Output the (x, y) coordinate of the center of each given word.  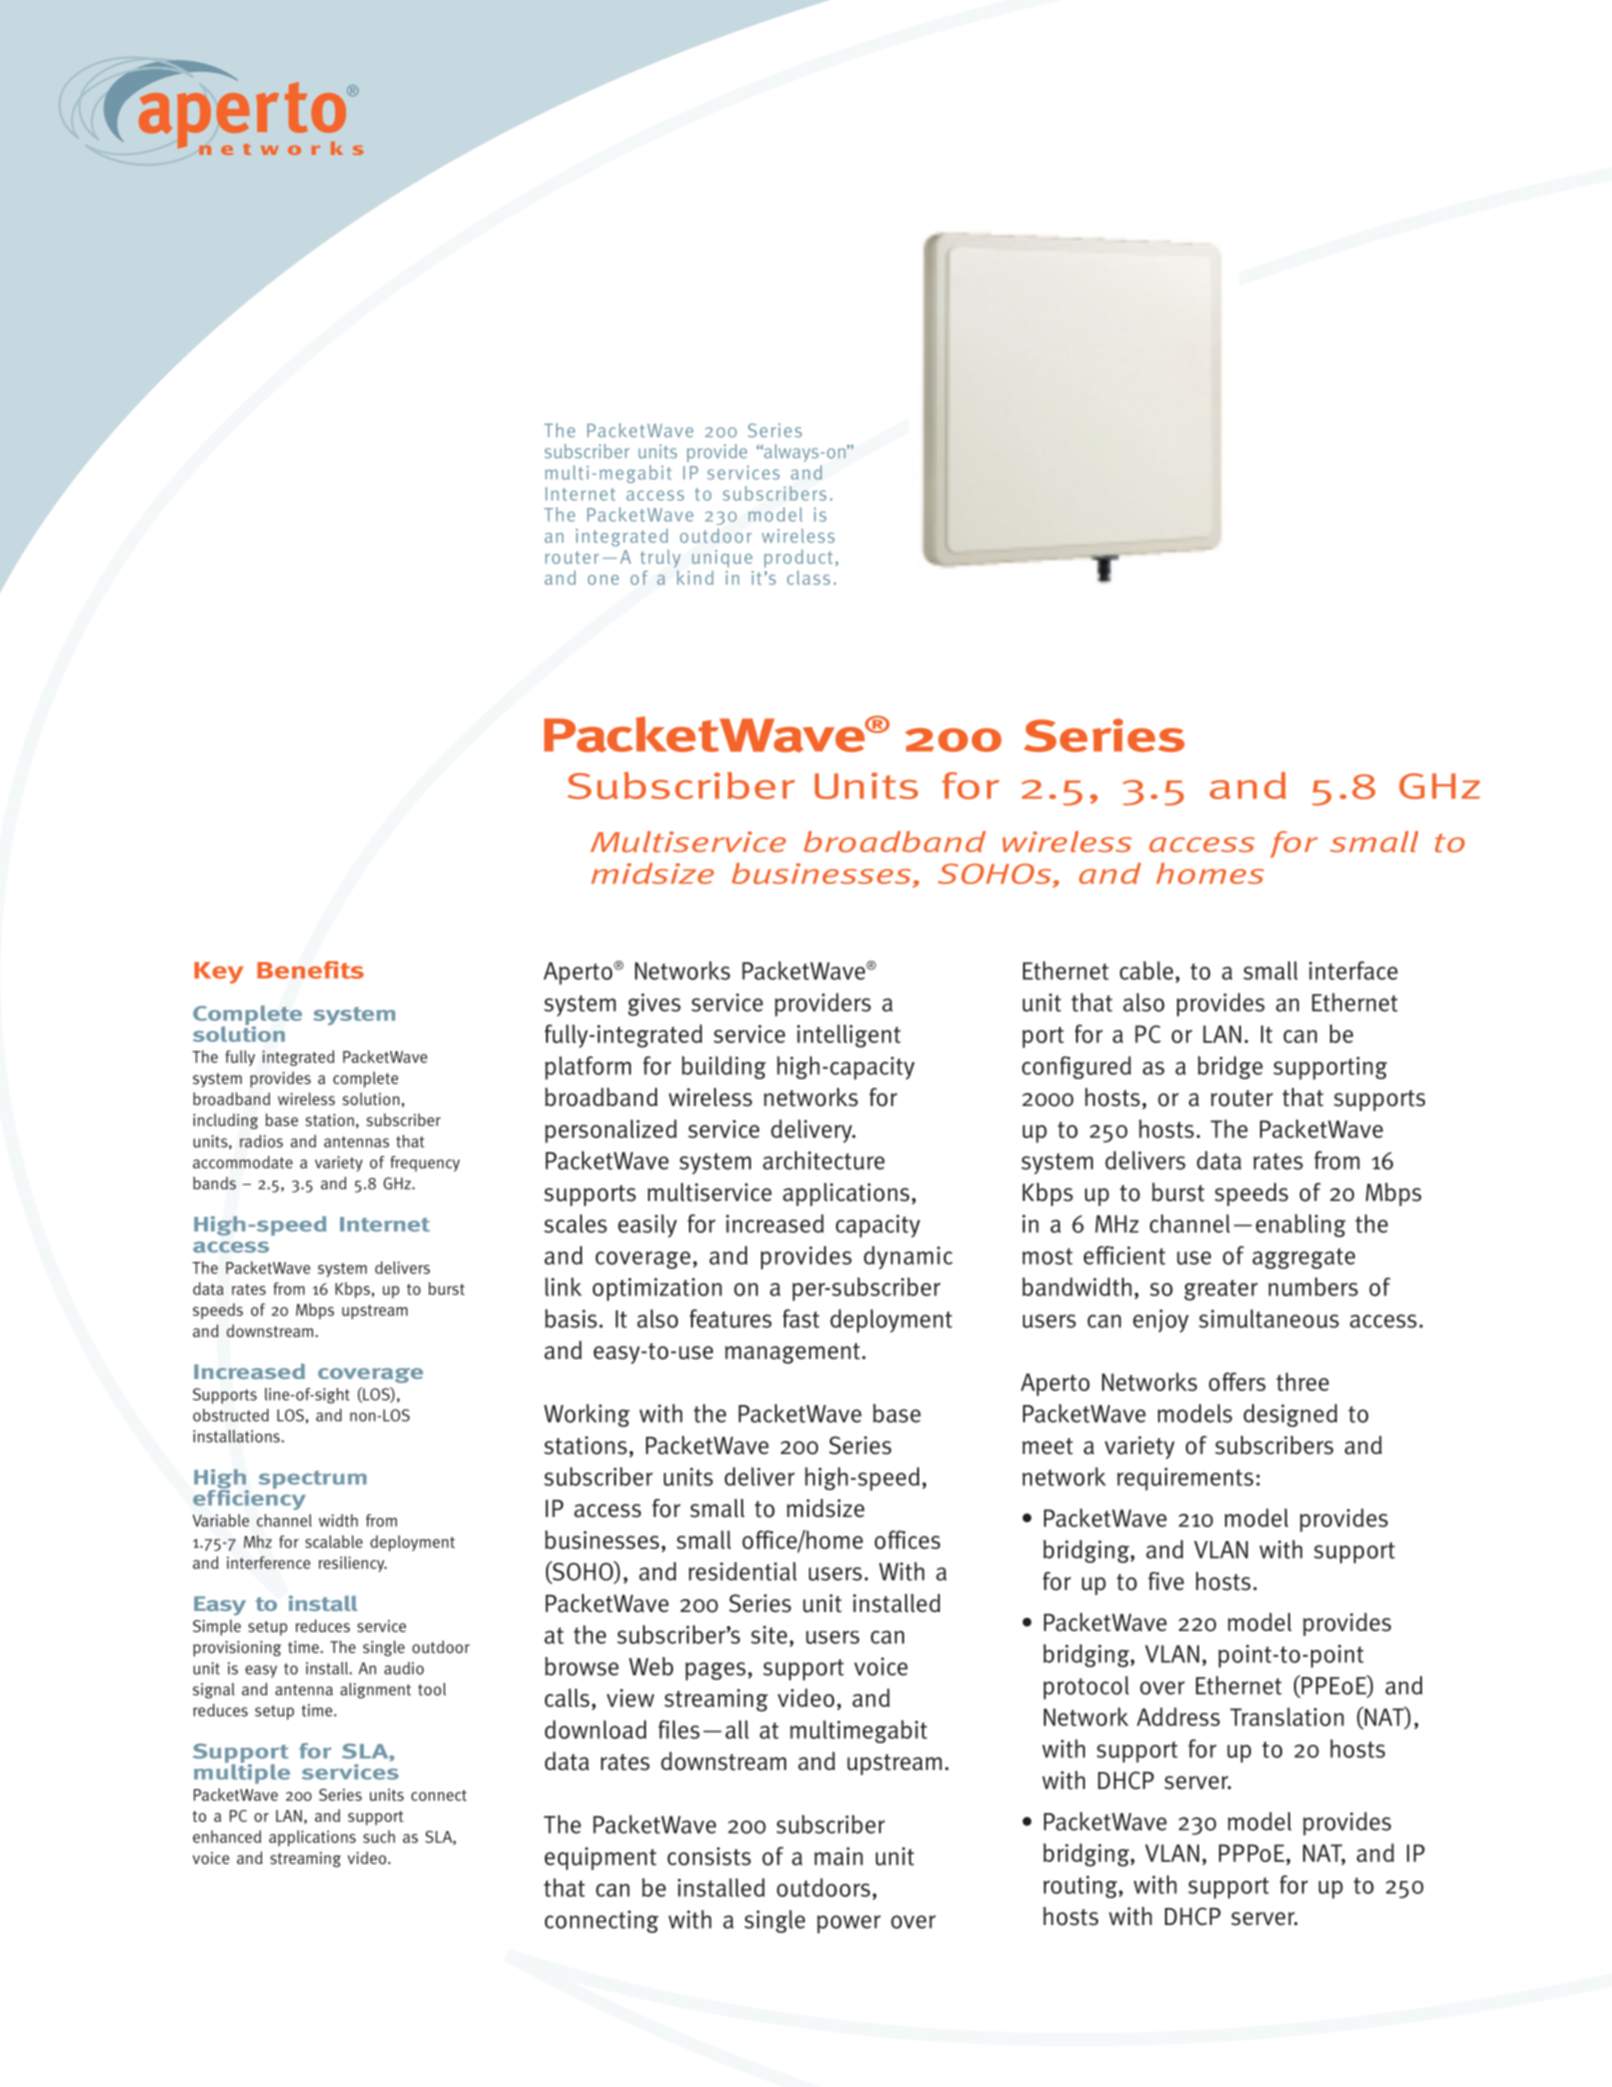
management (792, 1353)
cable (1146, 970)
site (769, 1634)
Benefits (310, 970)
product (798, 558)
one (603, 580)
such (379, 1836)
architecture (824, 1160)
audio (404, 1668)
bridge (1230, 1067)
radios (261, 1141)
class (808, 578)
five (1166, 1581)
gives (654, 1004)
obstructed (231, 1415)
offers (1237, 1381)
